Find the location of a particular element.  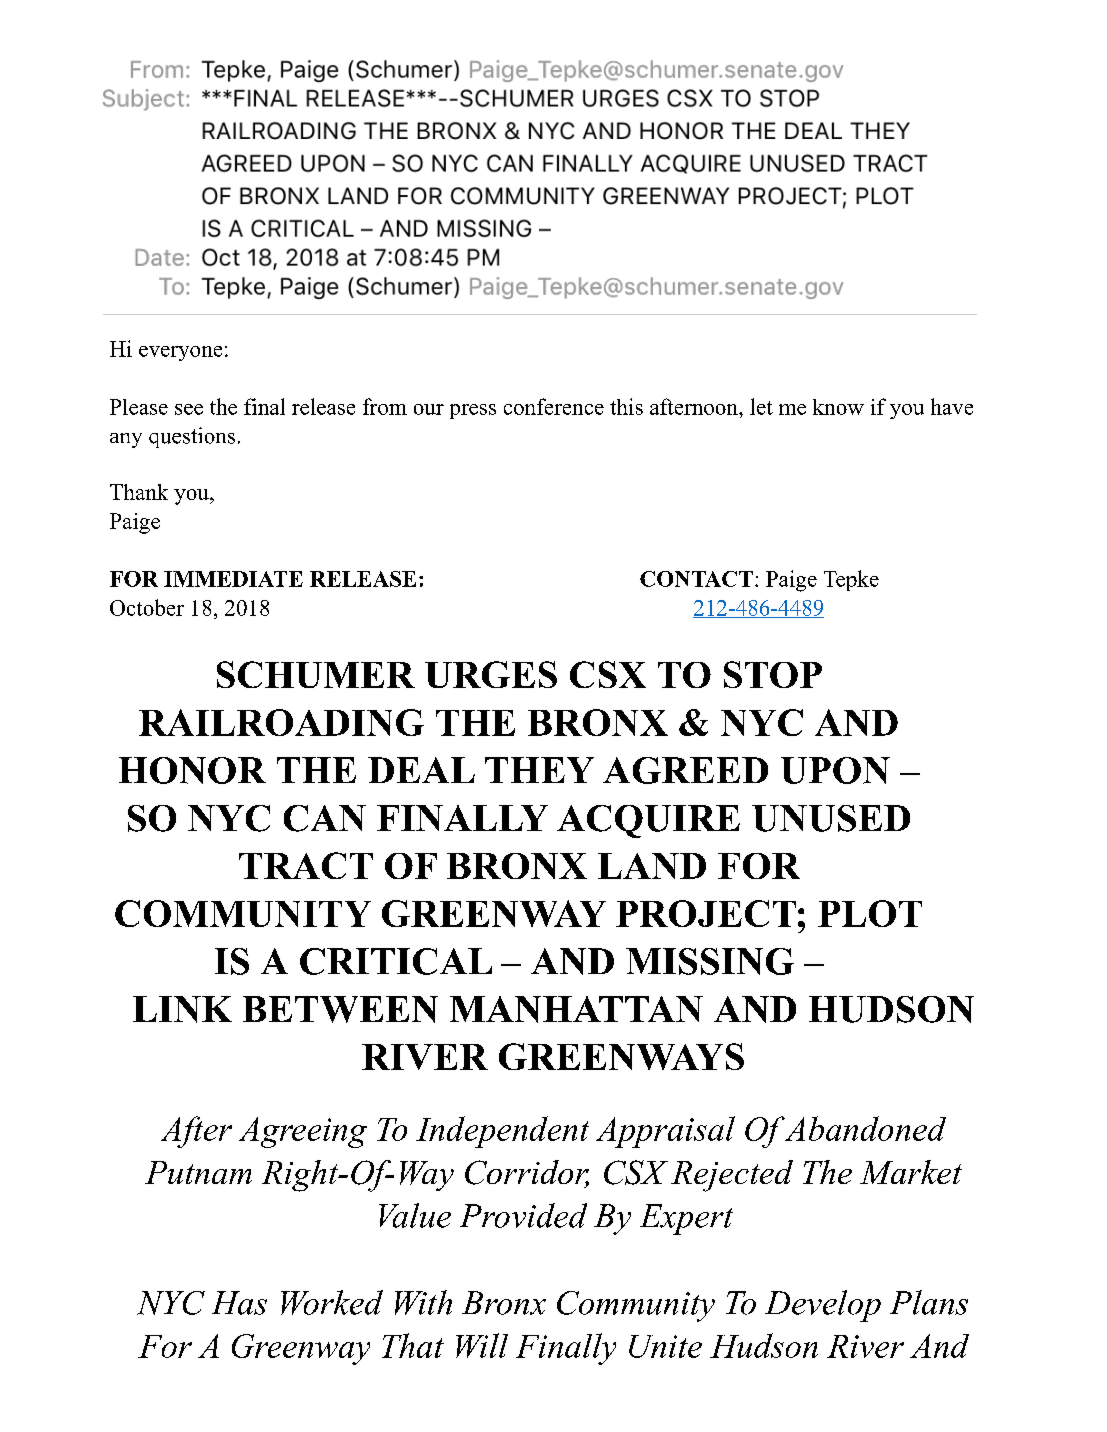

UNUSED is located at coordinates (831, 818).
